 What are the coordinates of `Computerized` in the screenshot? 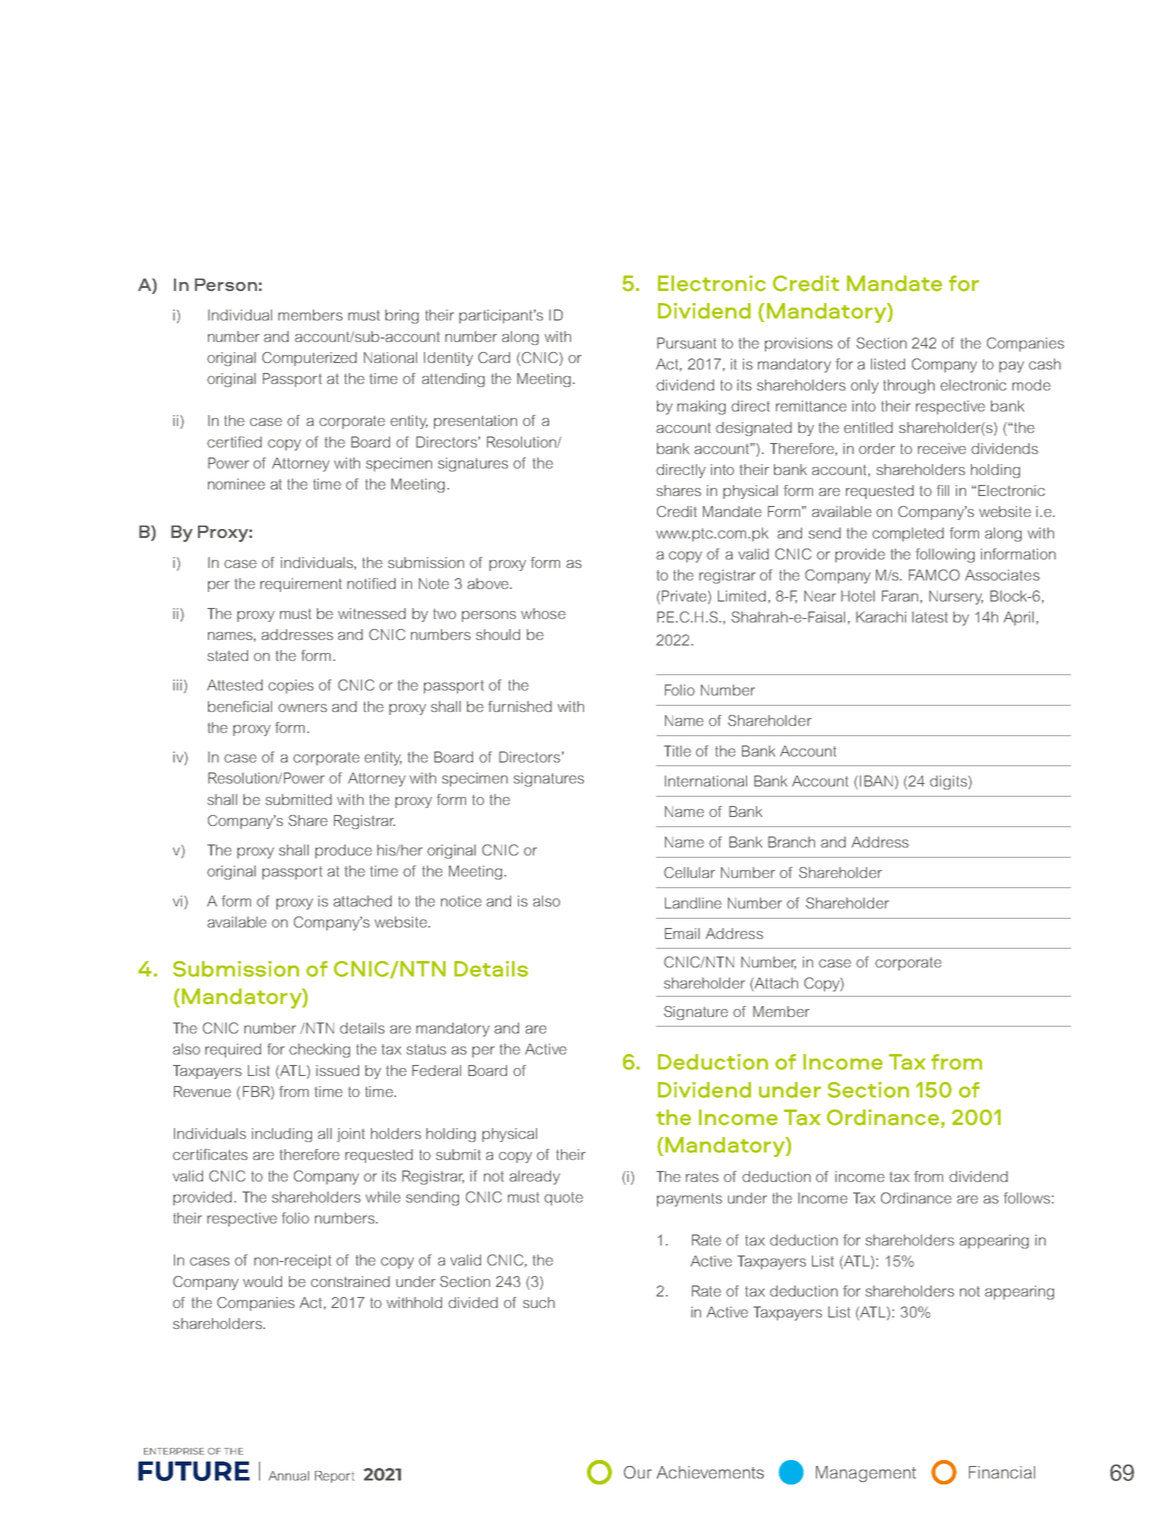 It's located at (309, 359).
